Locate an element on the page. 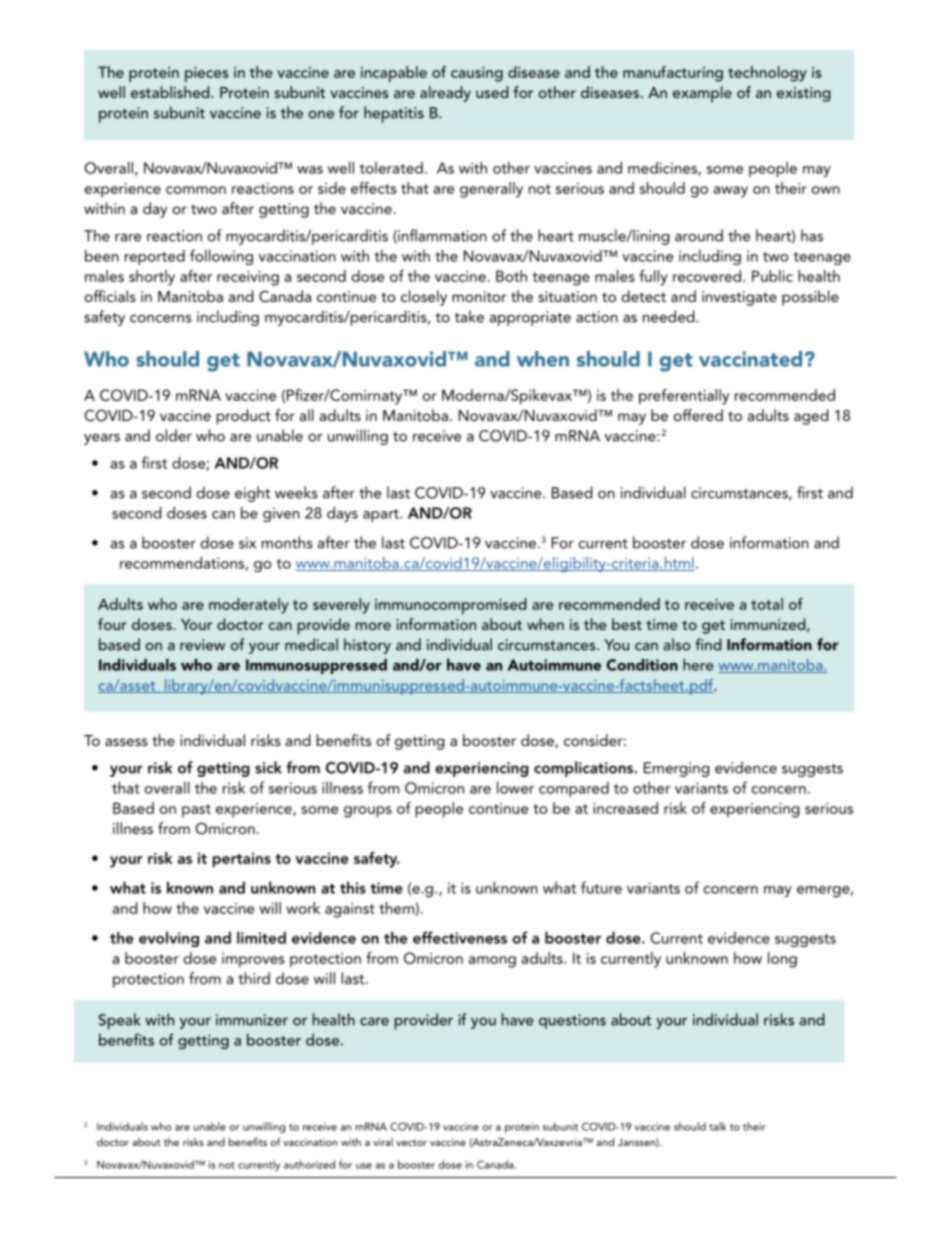 The image size is (952, 1233). immunocompromised is located at coordinates (450, 606).
